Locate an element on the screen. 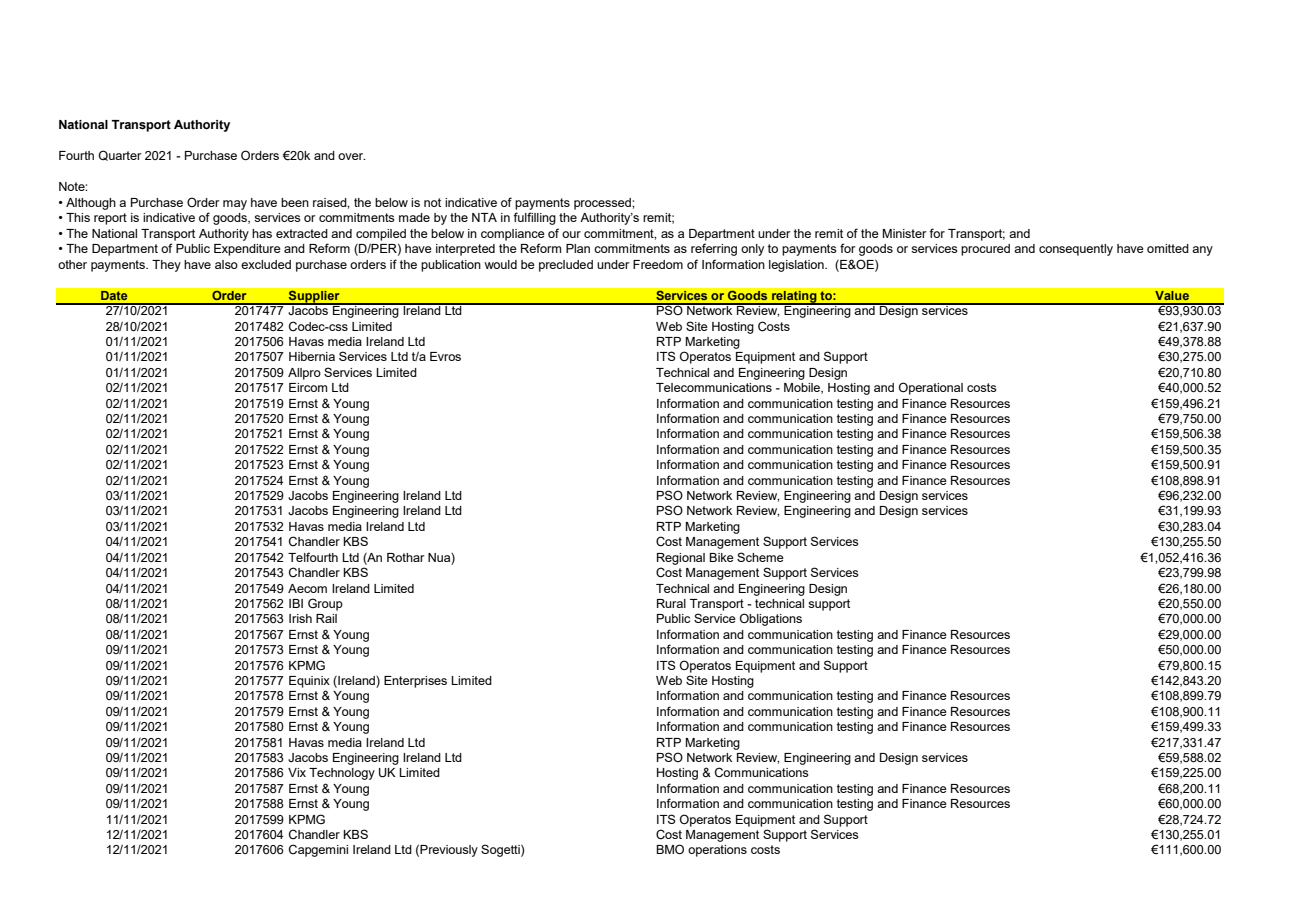 The image size is (1308, 924). BMO is located at coordinates (670, 849).
